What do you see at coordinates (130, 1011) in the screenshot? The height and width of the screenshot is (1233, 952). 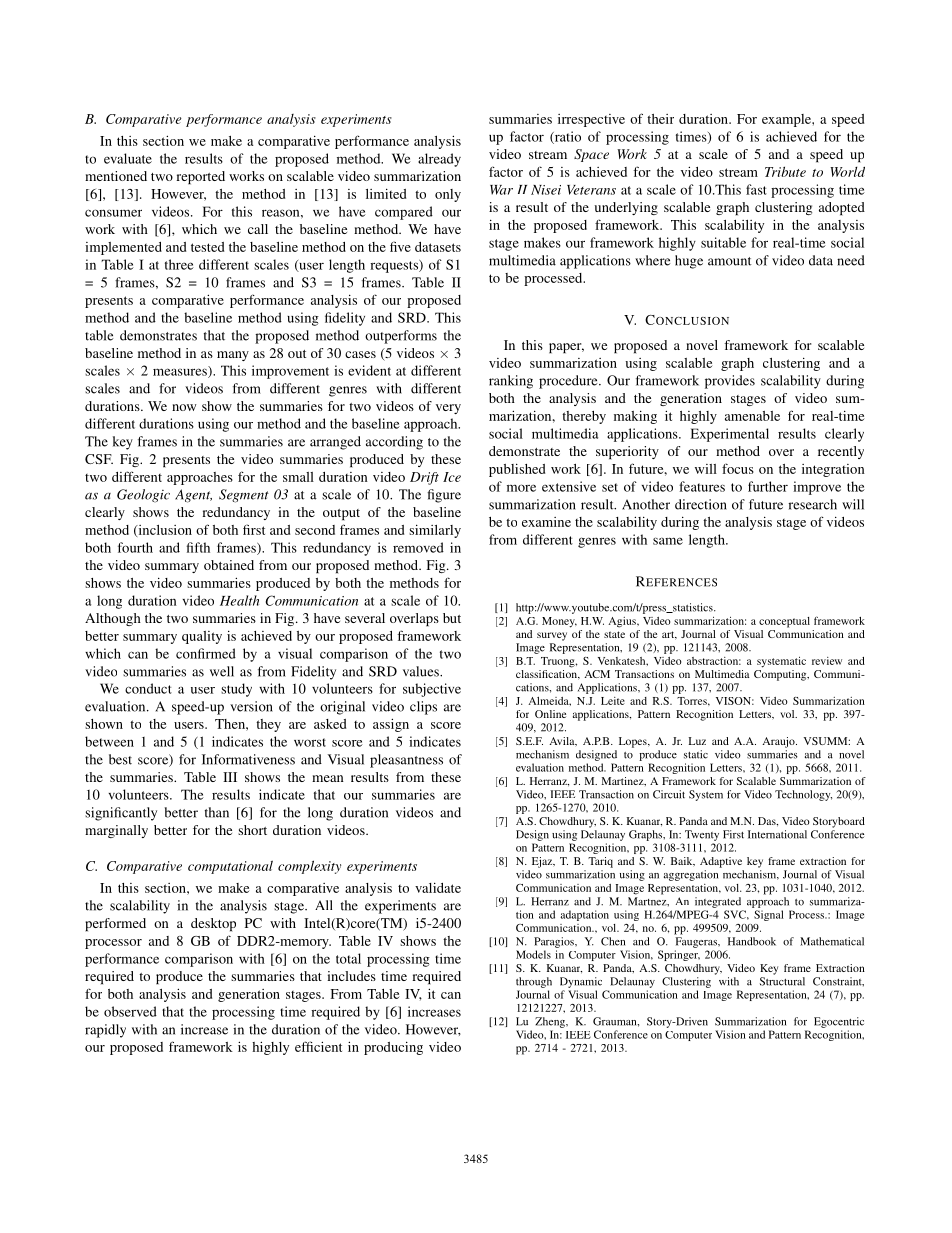 I see `observed` at bounding box center [130, 1011].
